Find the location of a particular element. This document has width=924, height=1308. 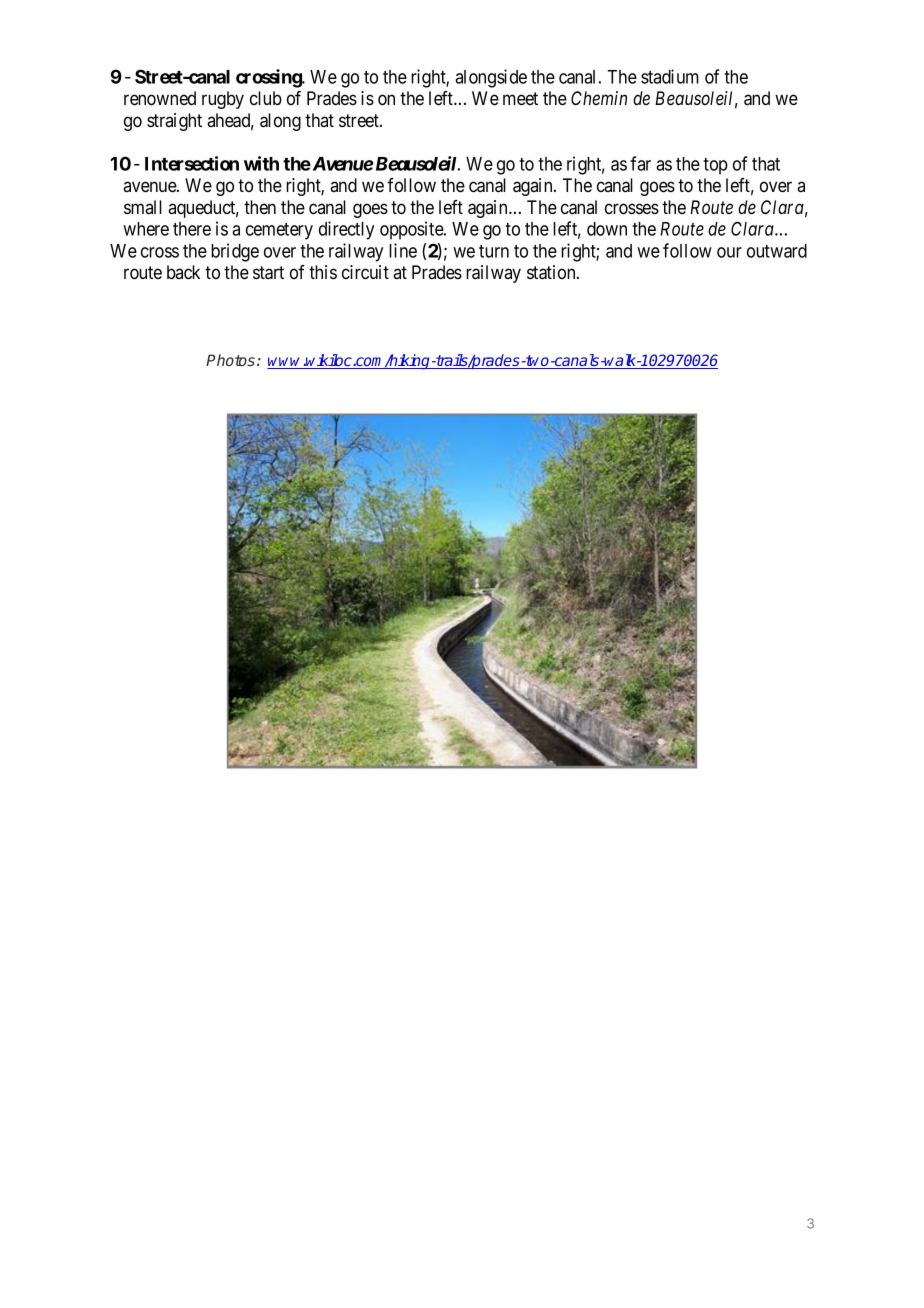

down is located at coordinates (607, 229).
